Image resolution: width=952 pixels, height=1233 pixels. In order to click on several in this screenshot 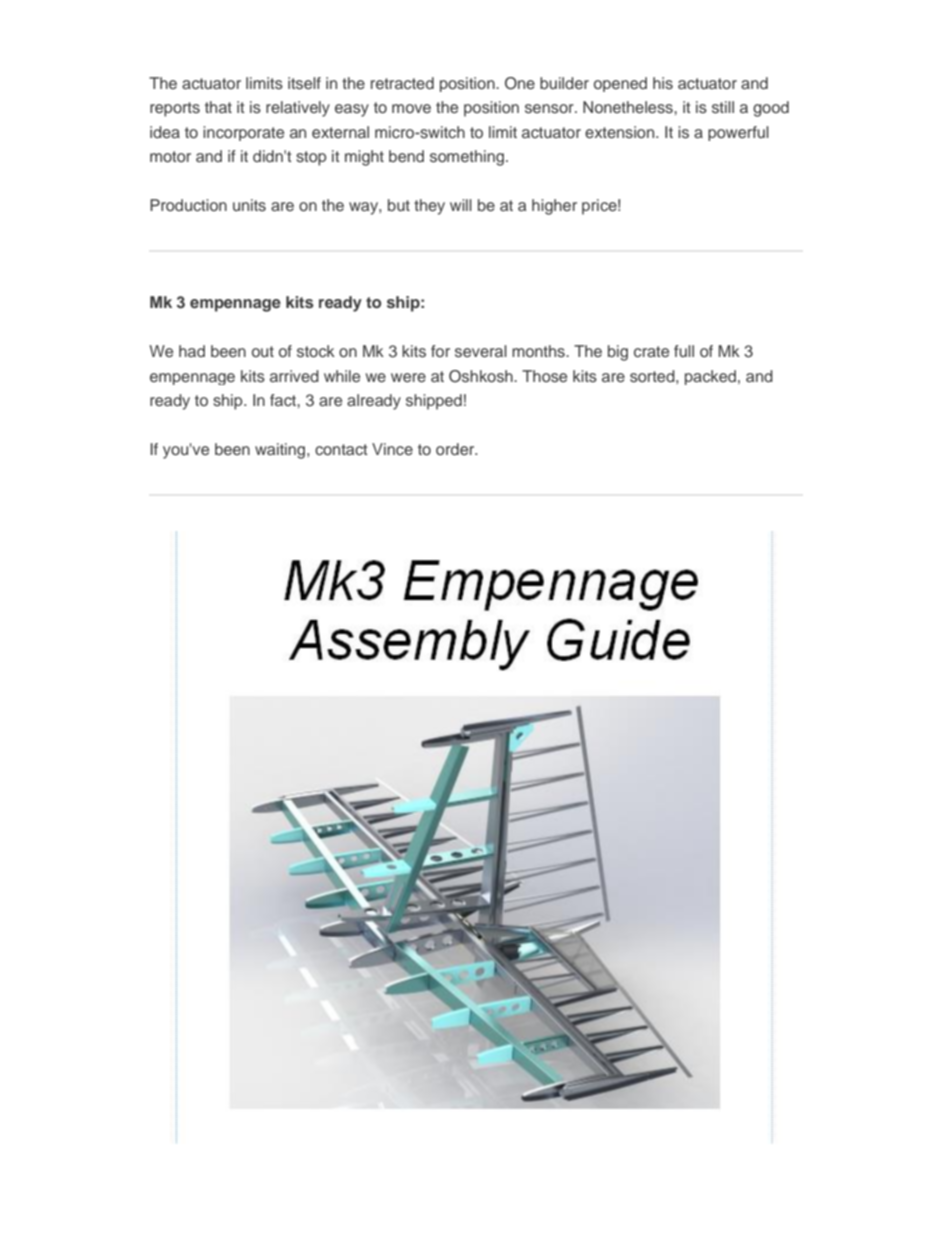, I will do `click(481, 351)`.
